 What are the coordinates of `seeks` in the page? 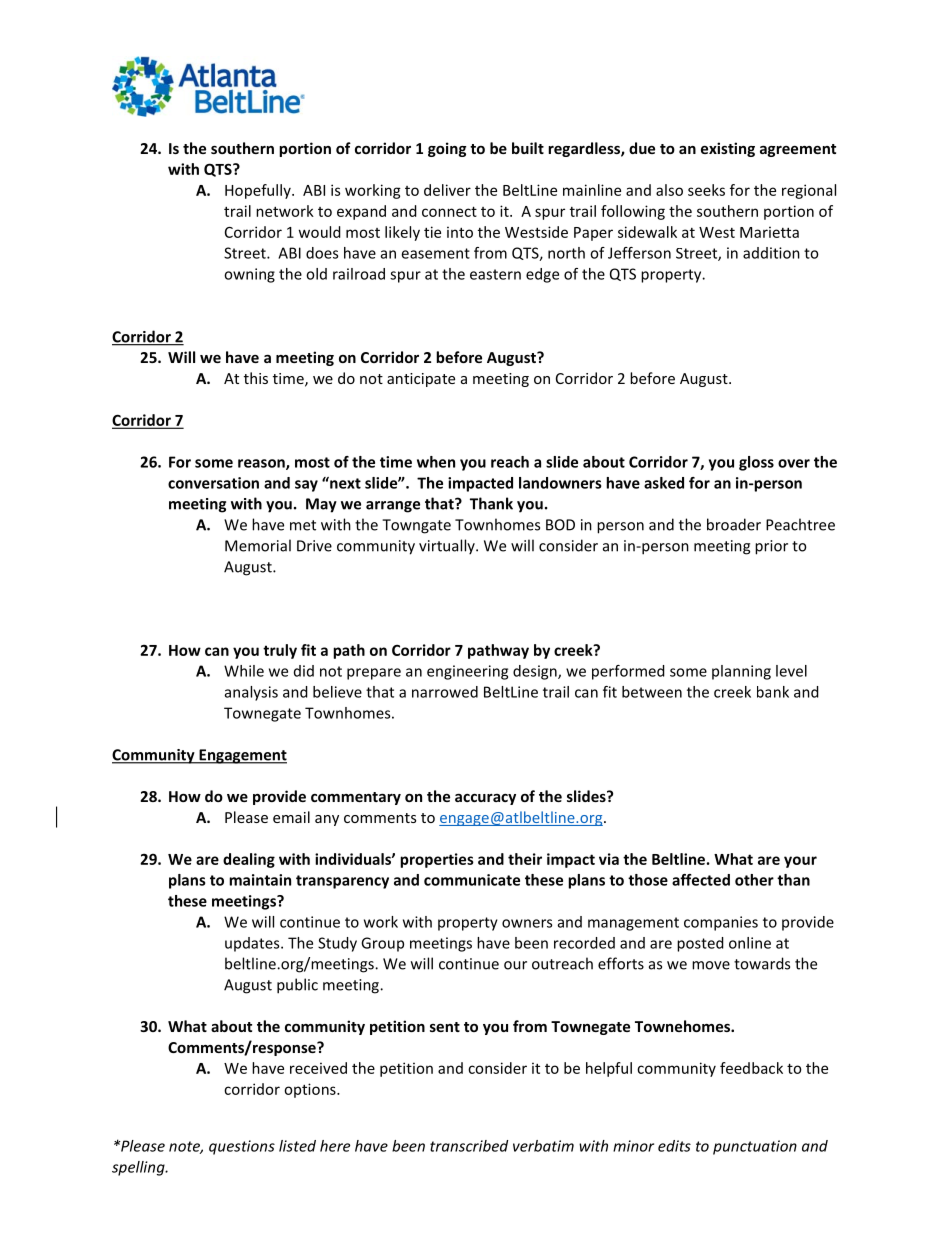 It's located at (706, 190).
